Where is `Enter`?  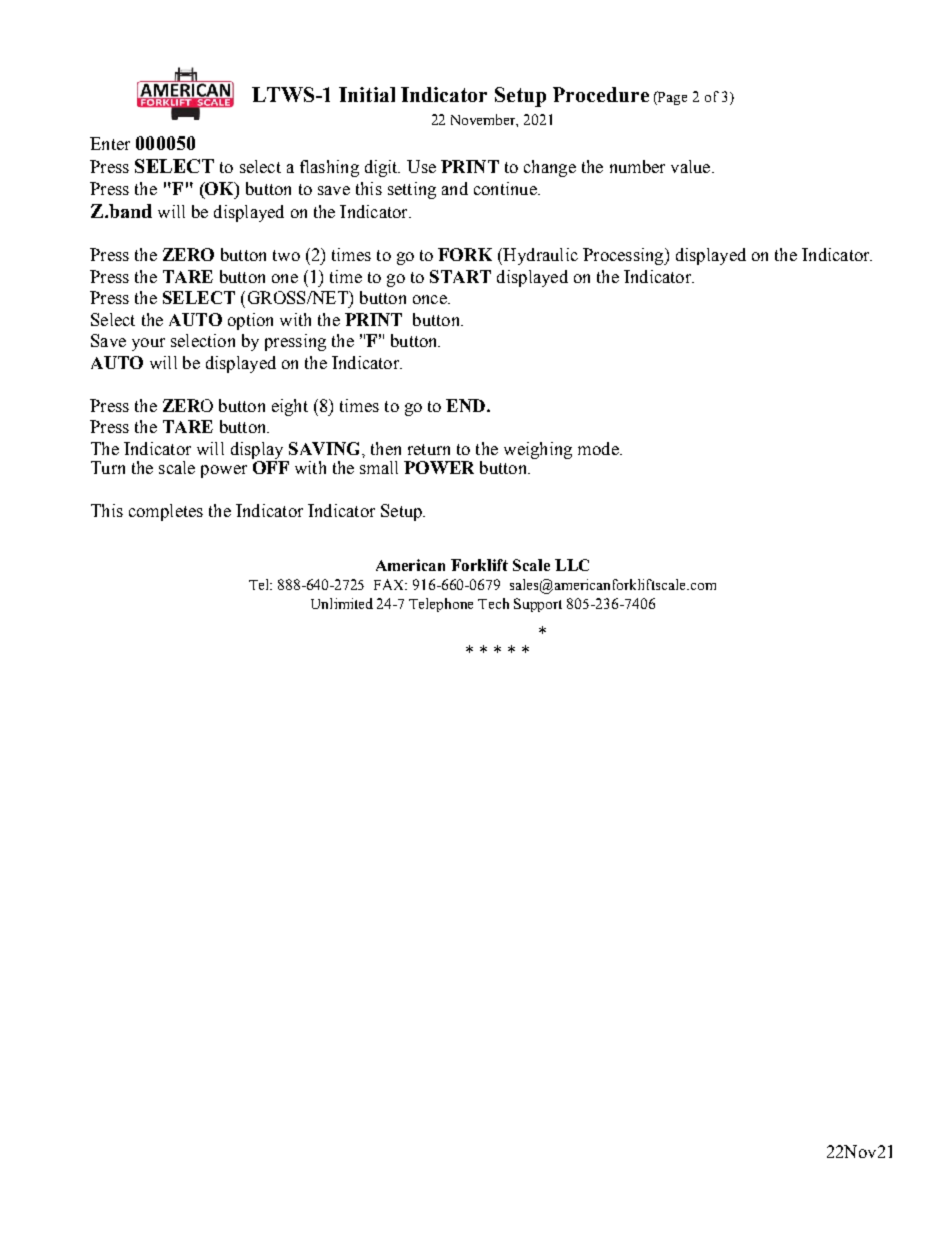
Enter is located at coordinates (110, 143).
